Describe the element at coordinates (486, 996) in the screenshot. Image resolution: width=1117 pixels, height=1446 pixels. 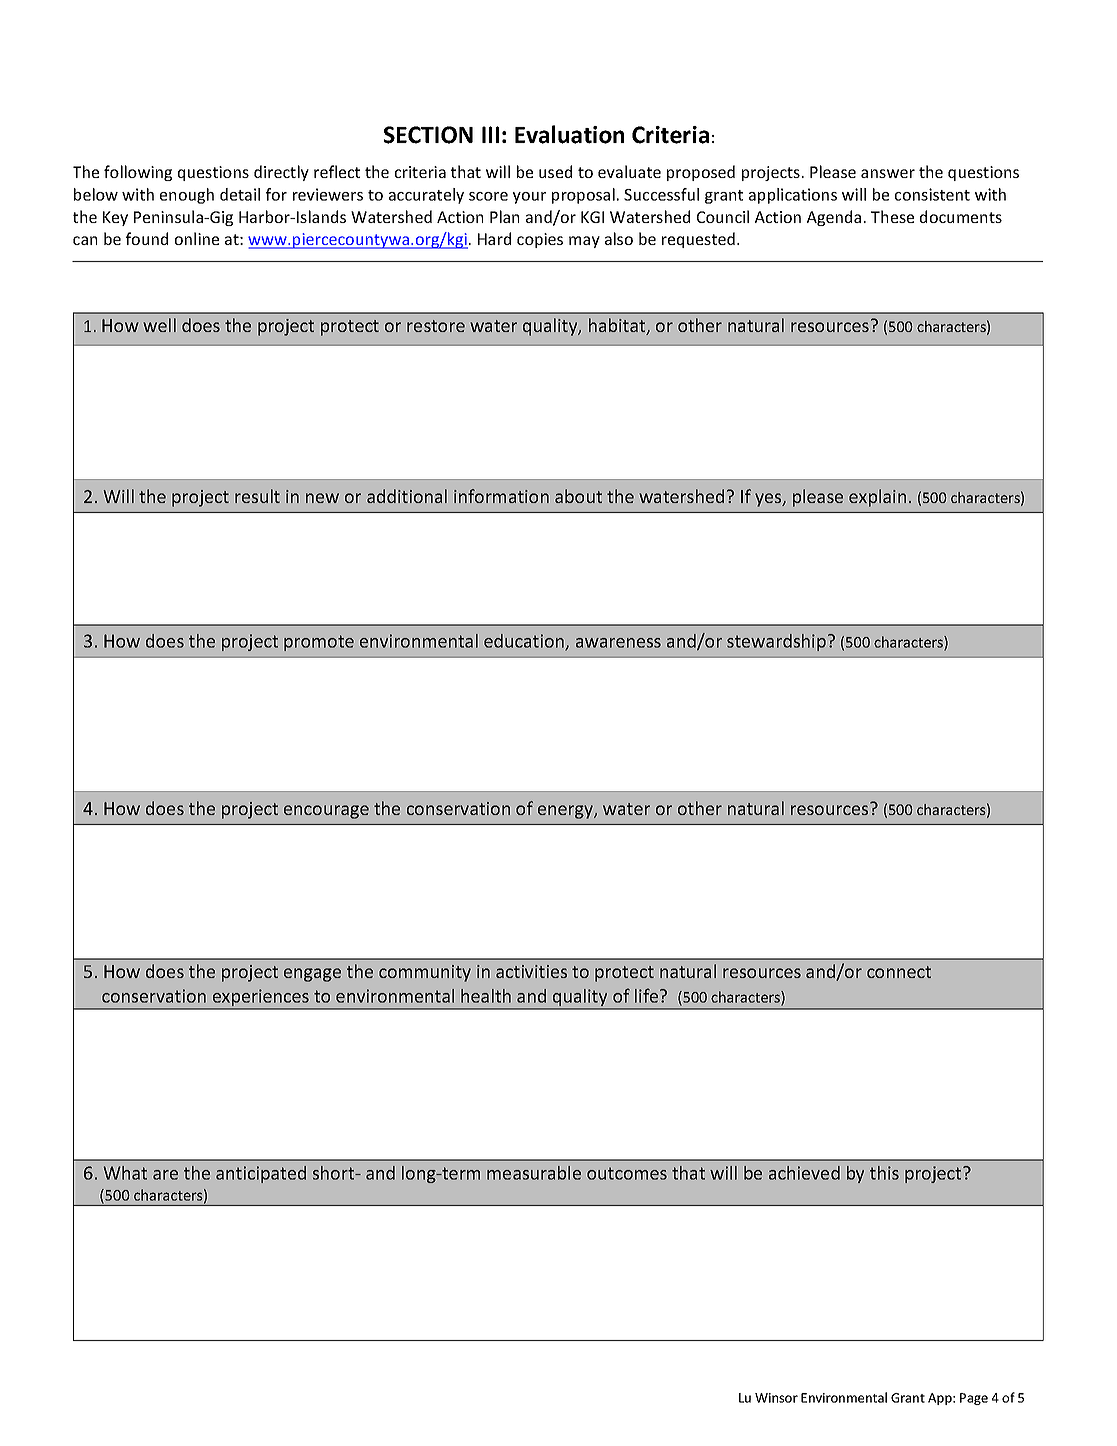
I see `health` at that location.
